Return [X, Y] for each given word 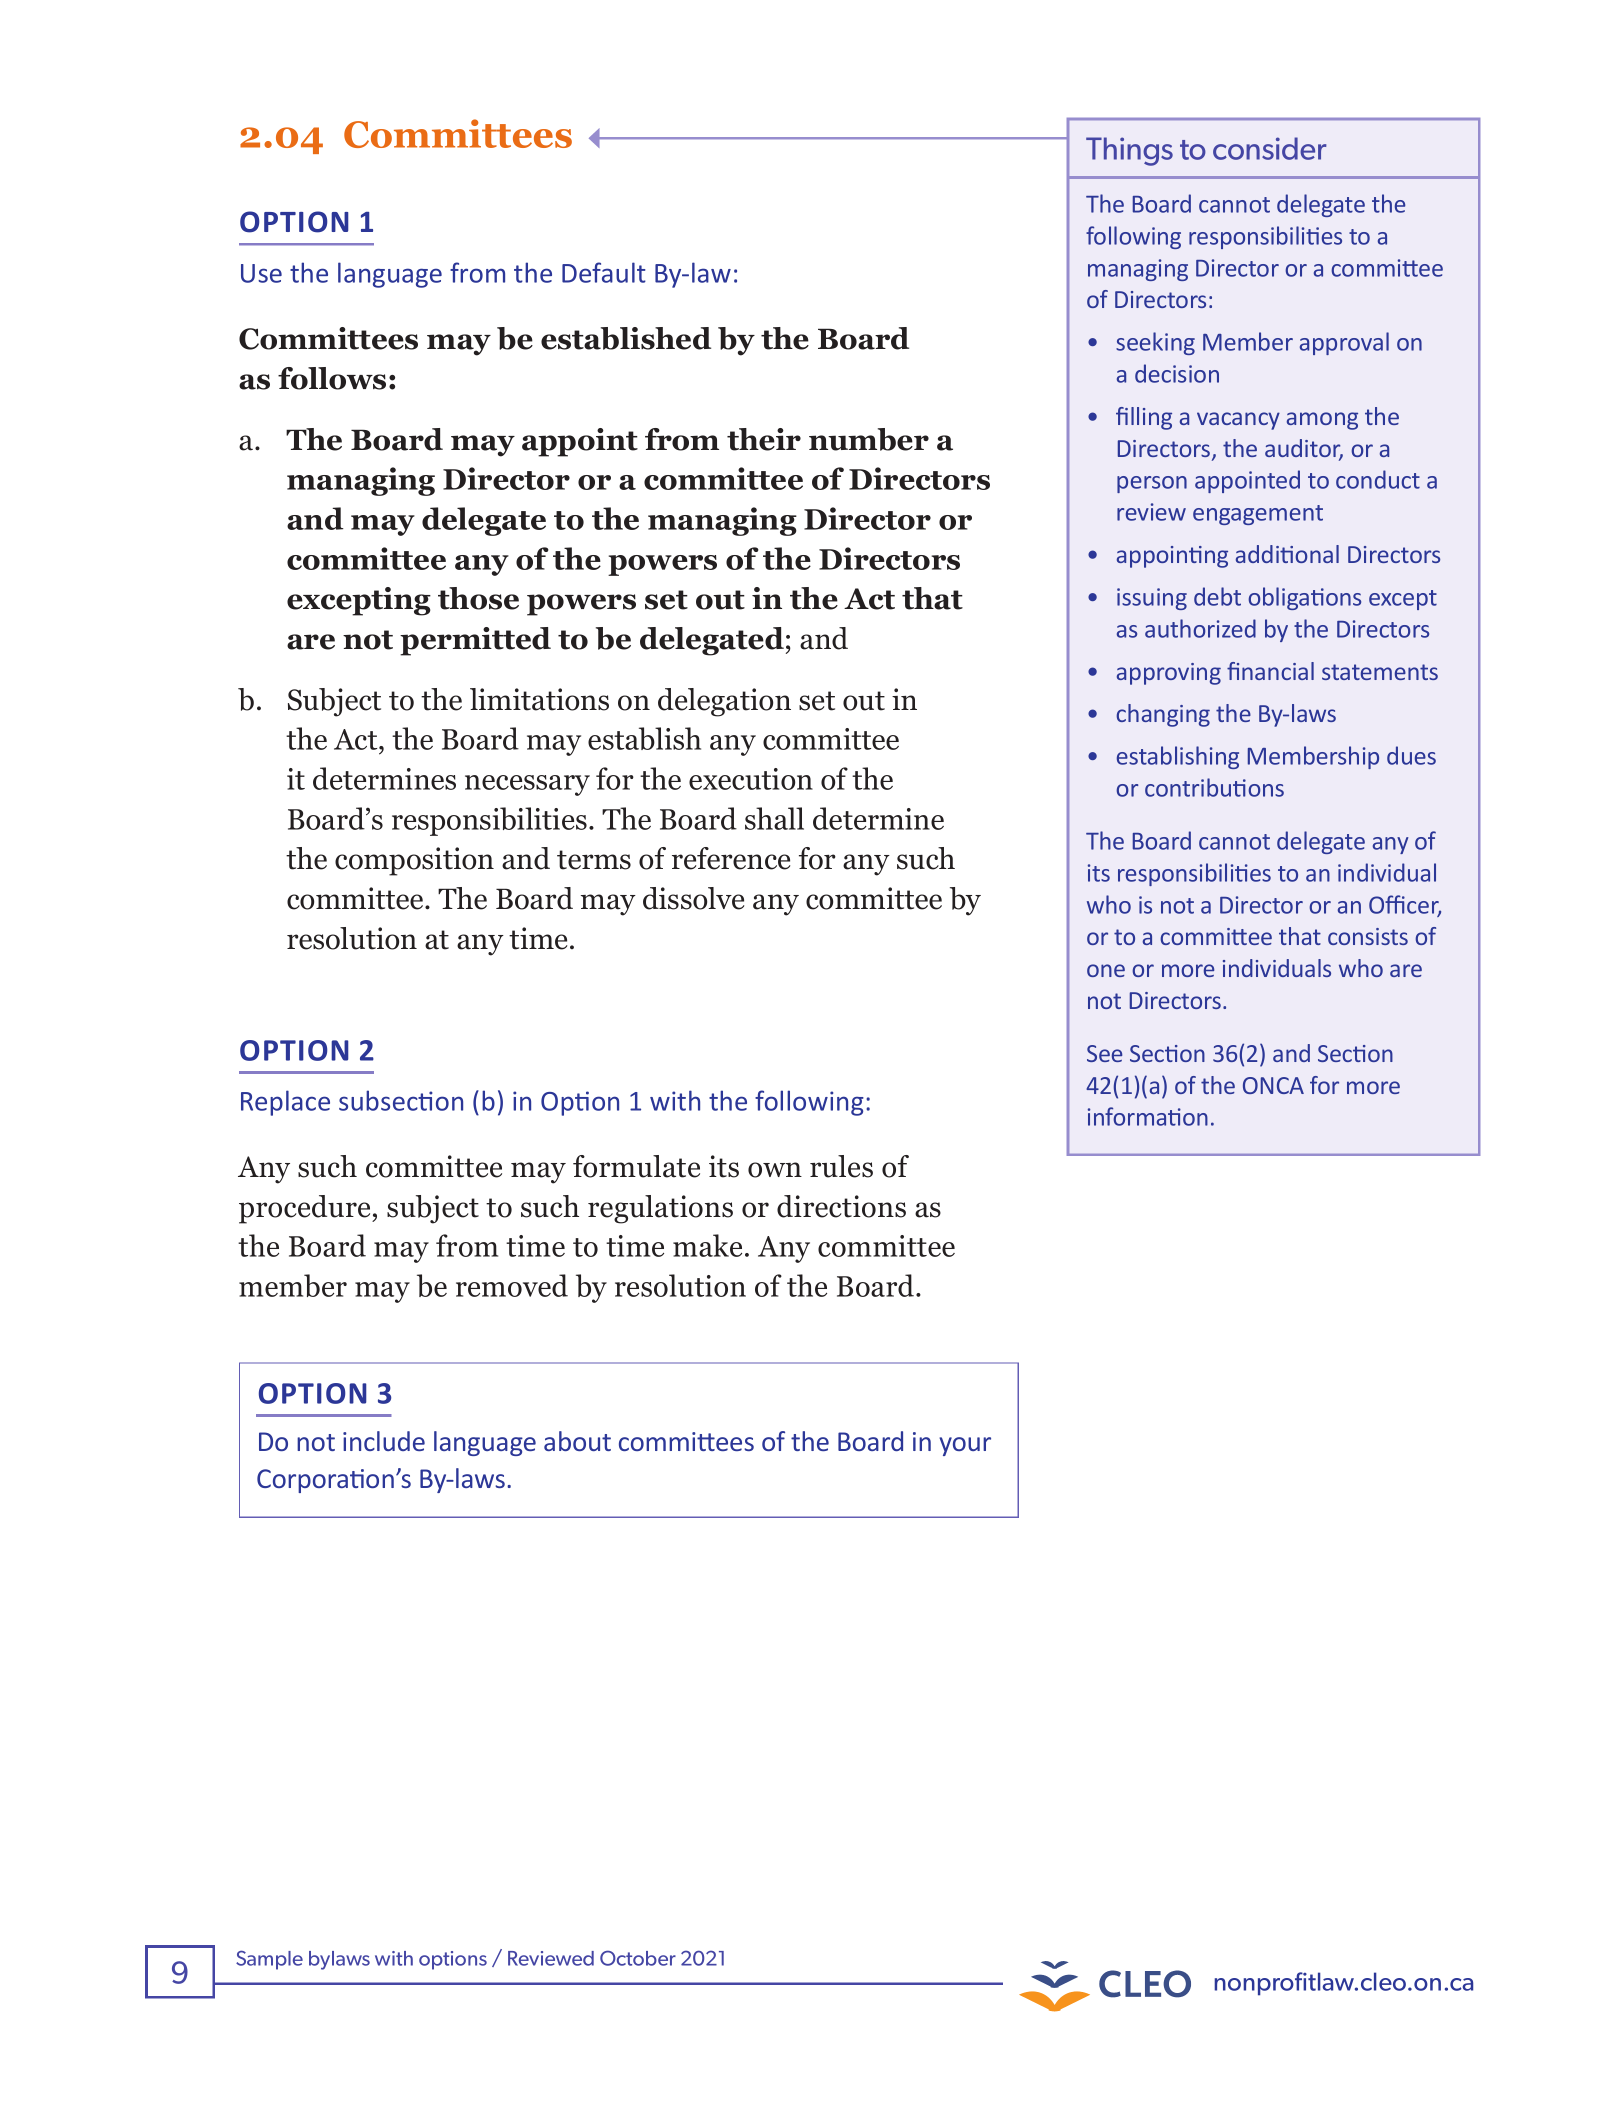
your [965, 1446]
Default [604, 272]
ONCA [1273, 1085]
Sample [269, 1960]
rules [841, 1166]
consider [1270, 148]
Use [261, 273]
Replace [285, 1103]
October [638, 1958]
